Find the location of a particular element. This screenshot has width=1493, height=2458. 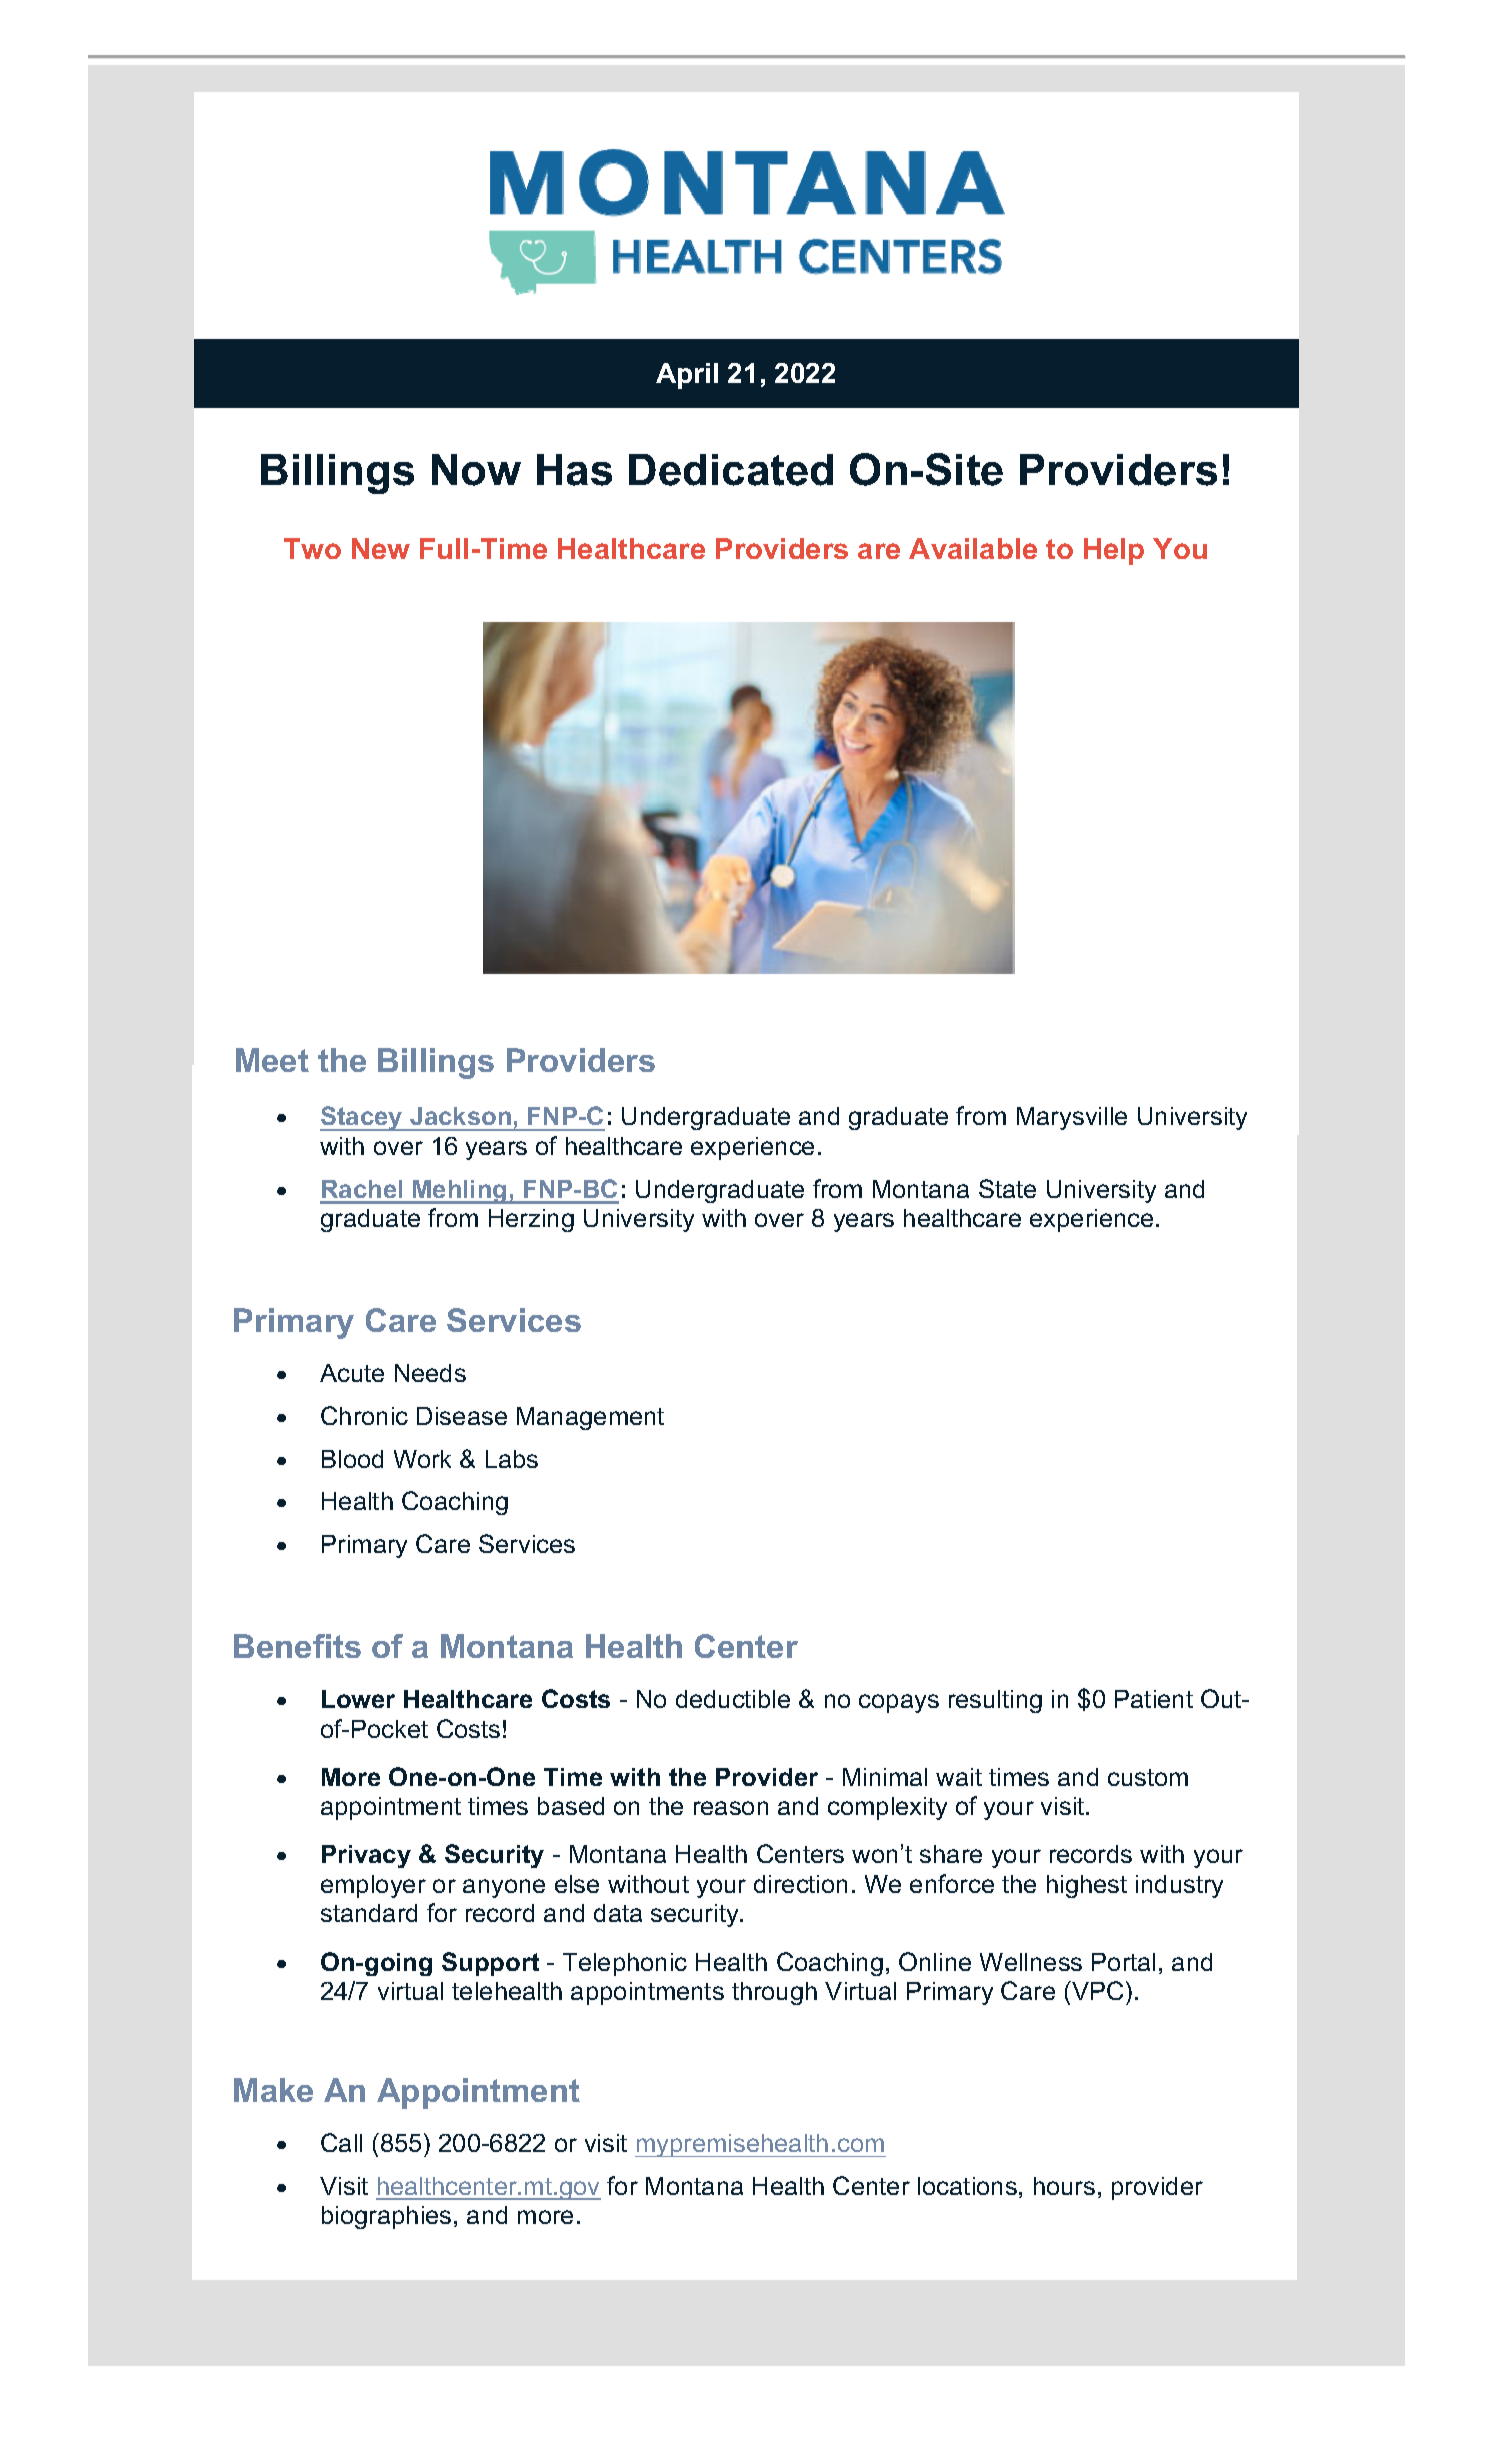

Call is located at coordinates (341, 2142).
